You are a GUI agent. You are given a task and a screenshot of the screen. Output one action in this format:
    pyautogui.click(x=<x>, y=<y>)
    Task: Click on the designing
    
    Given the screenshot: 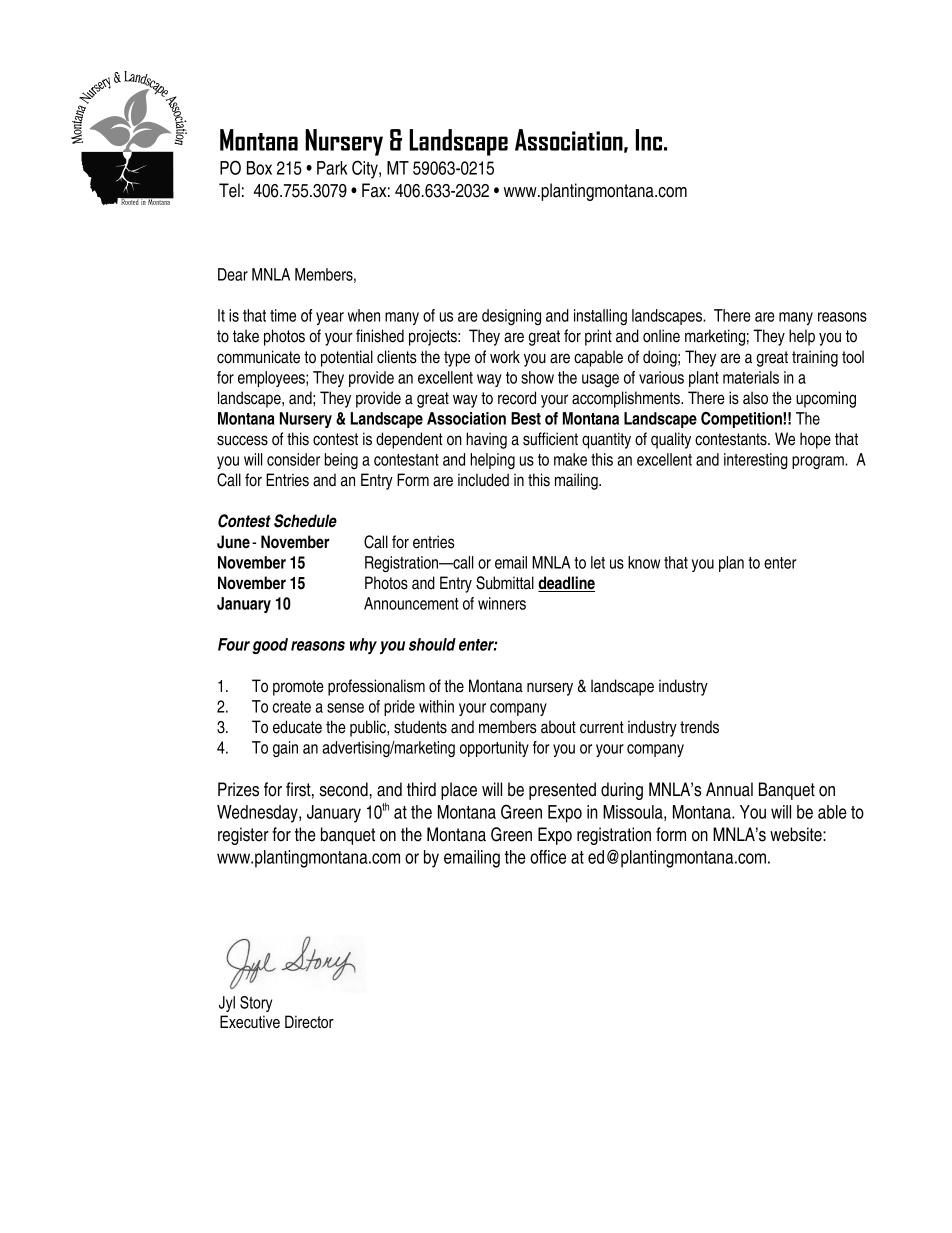 What is the action you would take?
    pyautogui.click(x=511, y=317)
